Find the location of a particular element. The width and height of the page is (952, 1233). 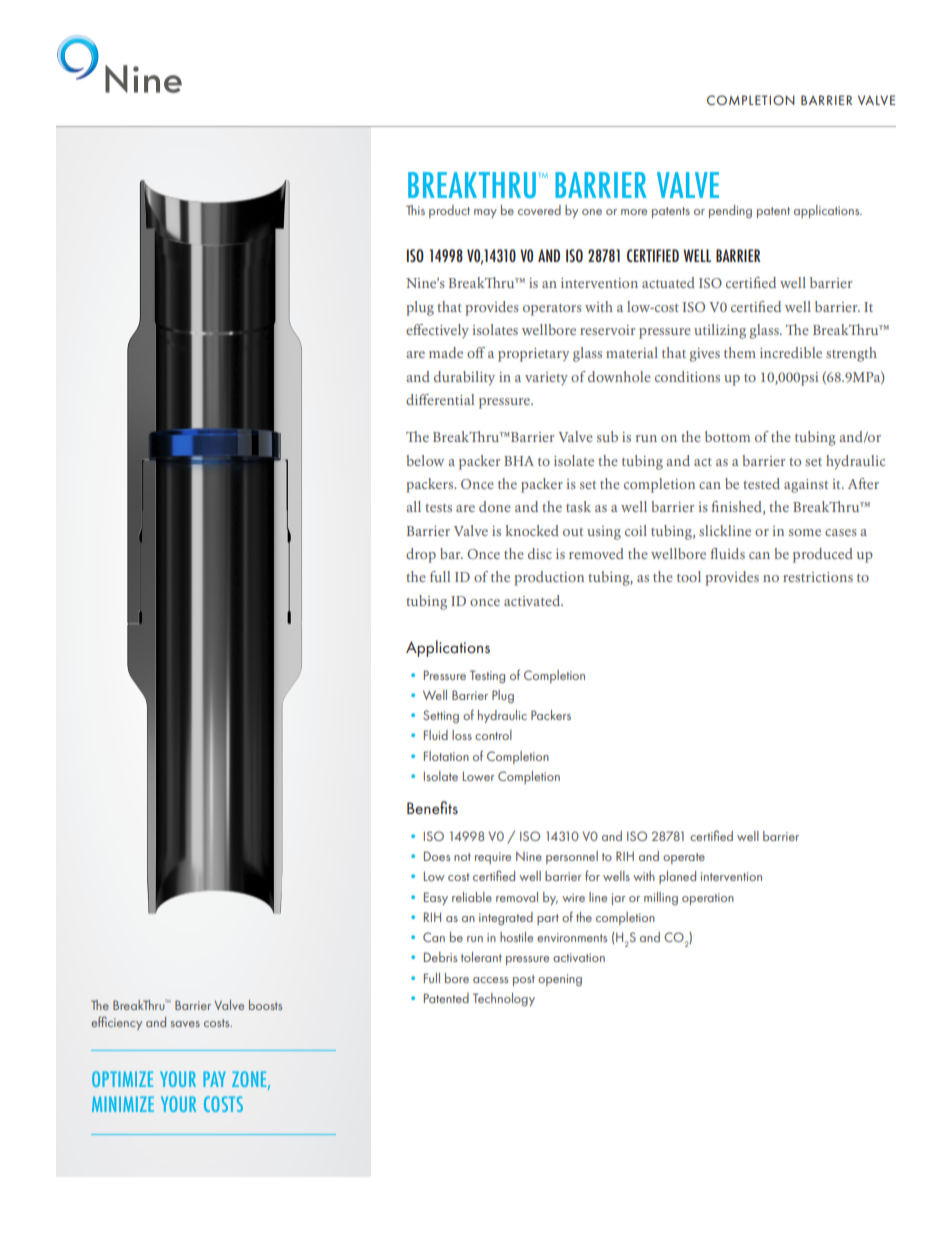

may is located at coordinates (485, 213).
